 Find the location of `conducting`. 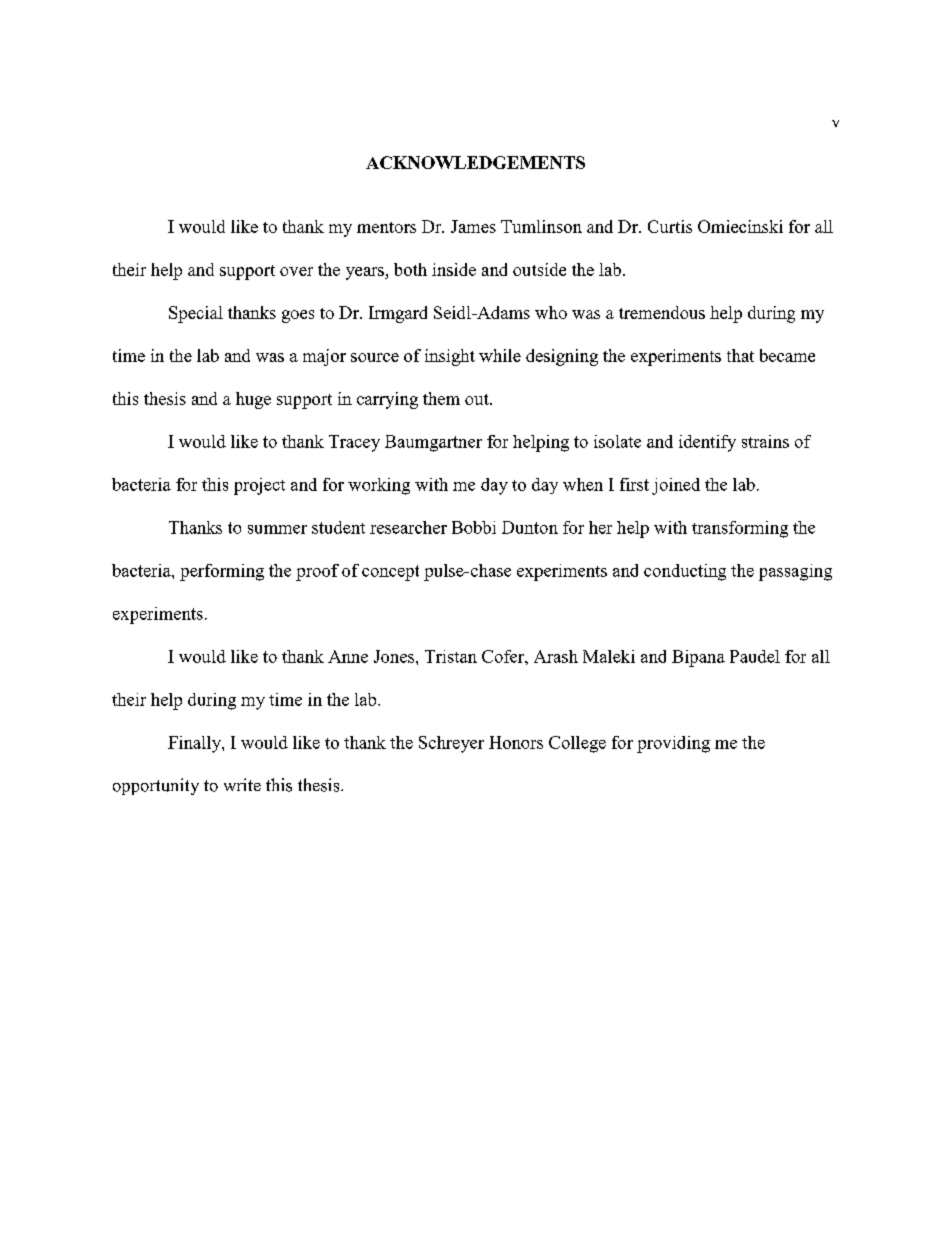

conducting is located at coordinates (685, 572).
